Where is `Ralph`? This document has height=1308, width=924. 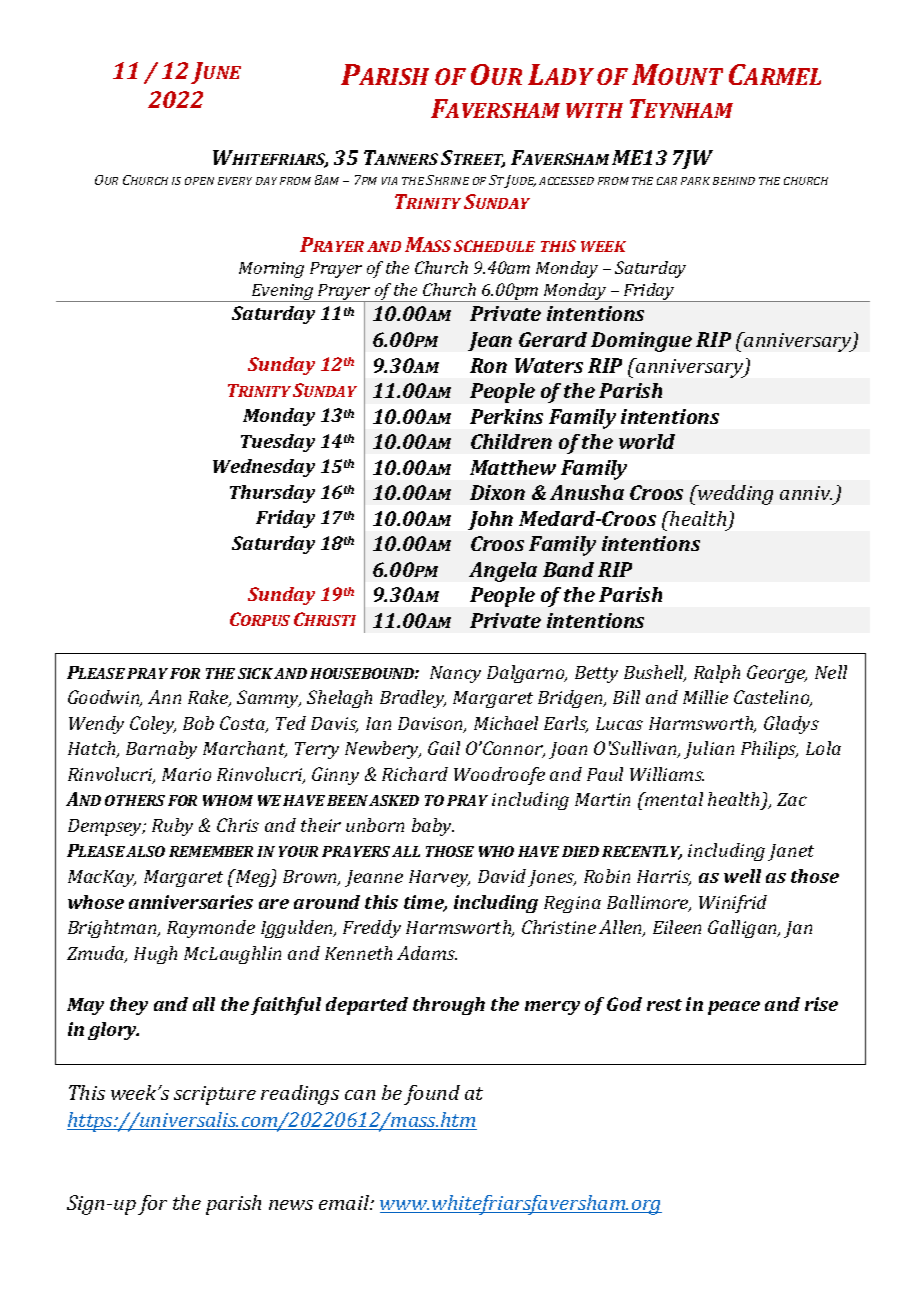
Ralph is located at coordinates (717, 674).
